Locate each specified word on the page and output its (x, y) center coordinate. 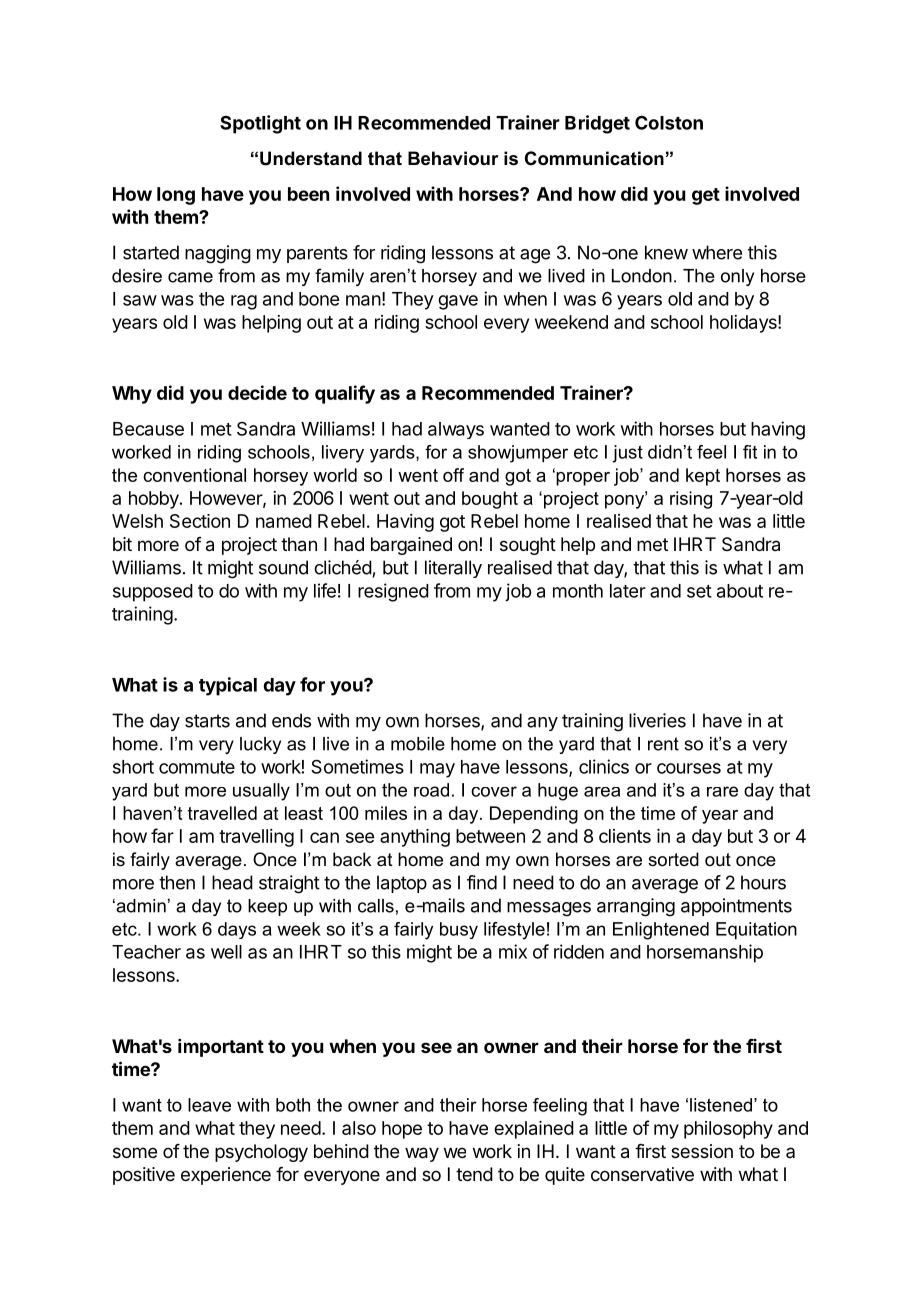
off (453, 475)
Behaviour (453, 158)
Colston (669, 122)
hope (402, 1130)
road (431, 790)
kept (703, 477)
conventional (194, 475)
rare (722, 791)
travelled (222, 813)
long (176, 196)
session (702, 1151)
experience (226, 1176)
